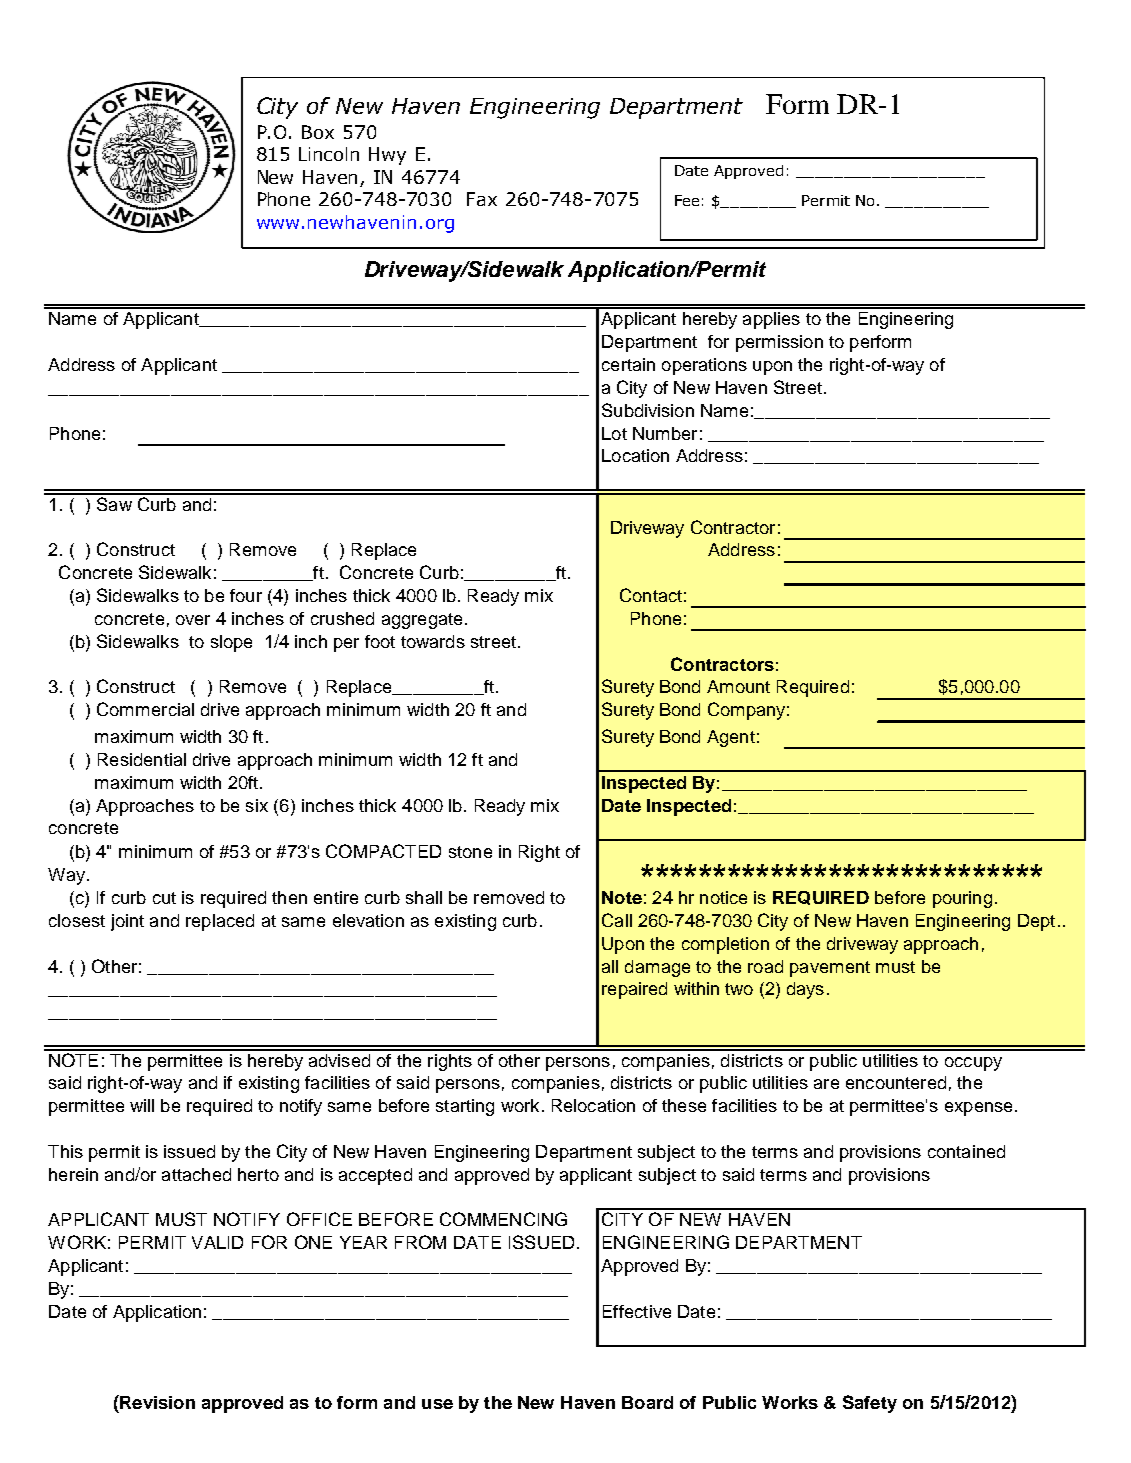  I want to click on encountered, so click(896, 1082).
